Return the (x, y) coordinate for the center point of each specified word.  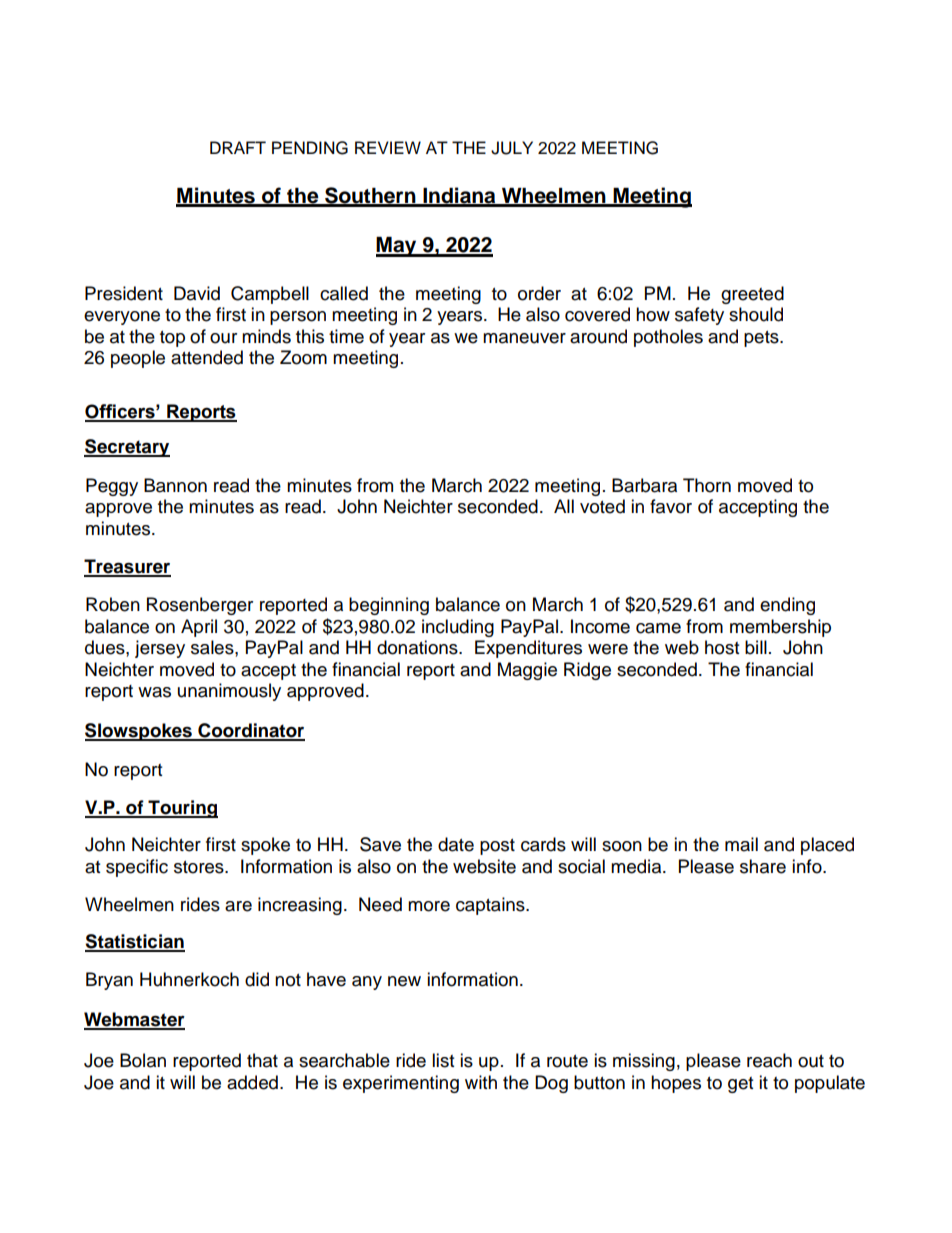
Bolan (143, 1060)
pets (762, 339)
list (443, 1060)
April (199, 628)
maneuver (524, 338)
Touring (182, 809)
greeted (752, 295)
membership (780, 628)
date (456, 844)
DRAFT (238, 147)
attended (207, 357)
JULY (512, 148)
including (458, 628)
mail (741, 844)
